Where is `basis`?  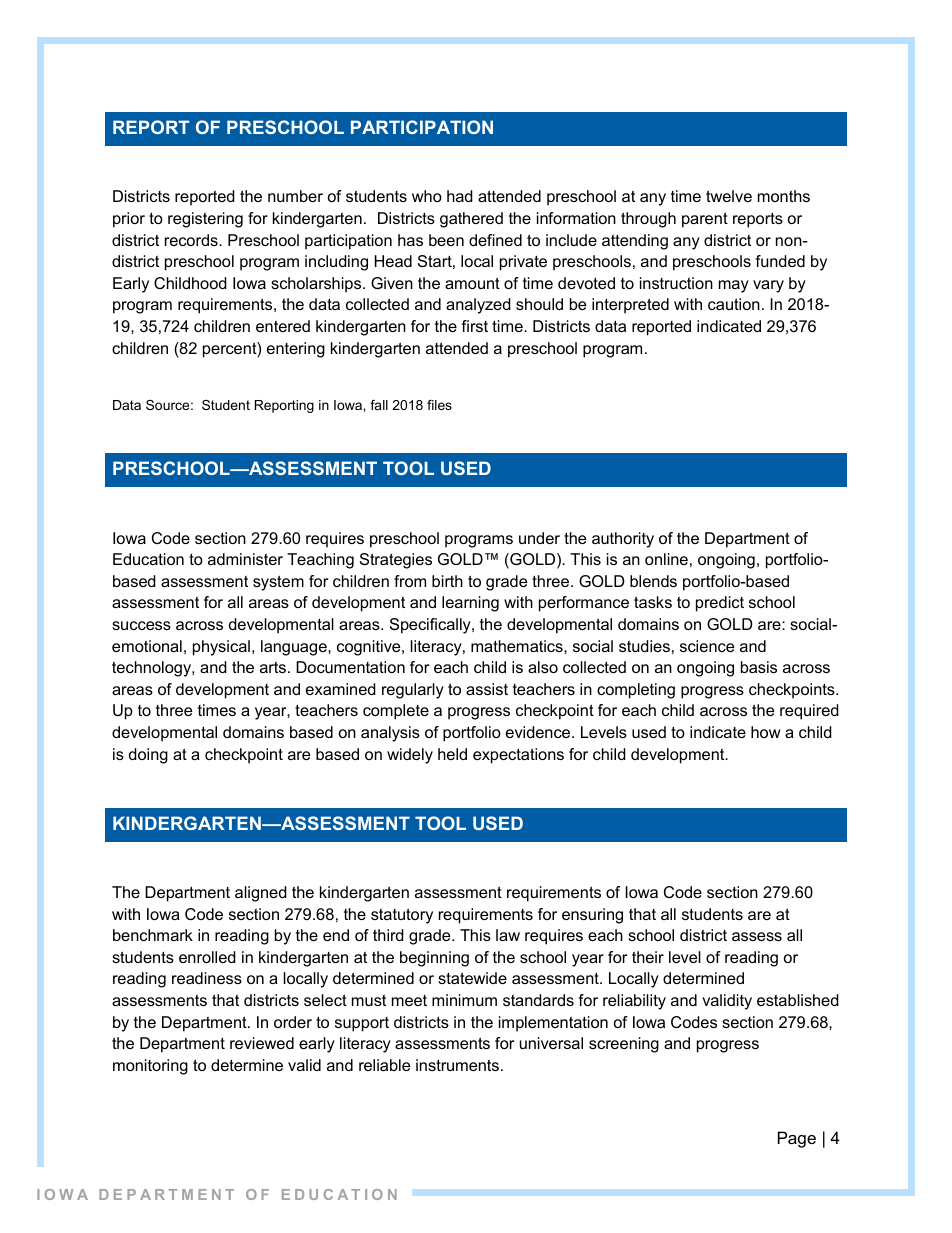 basis is located at coordinates (759, 667).
